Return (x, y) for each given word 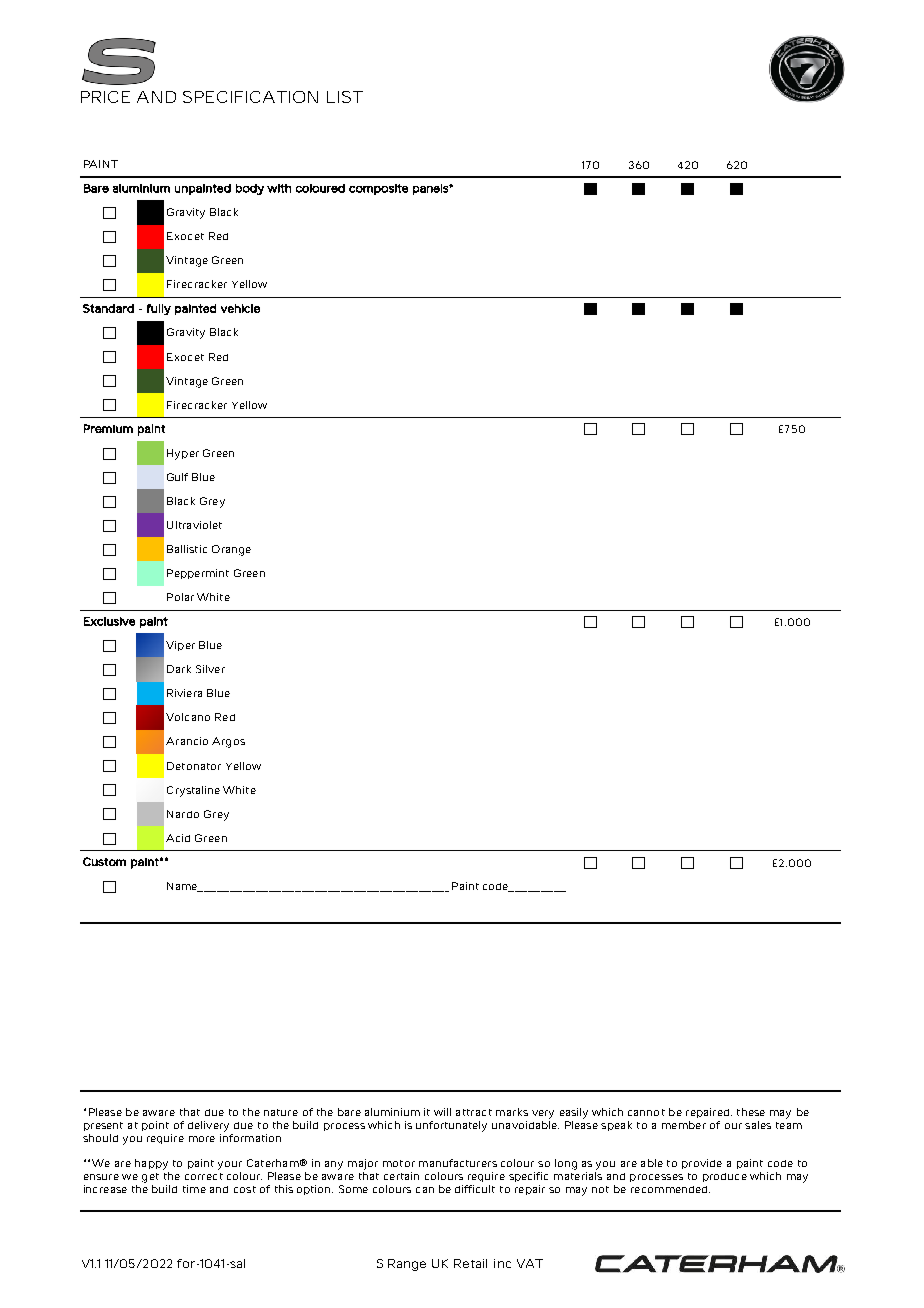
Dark (179, 669)
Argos (228, 742)
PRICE (105, 97)
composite (378, 189)
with (279, 188)
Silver (210, 669)
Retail (470, 1263)
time (194, 1189)
